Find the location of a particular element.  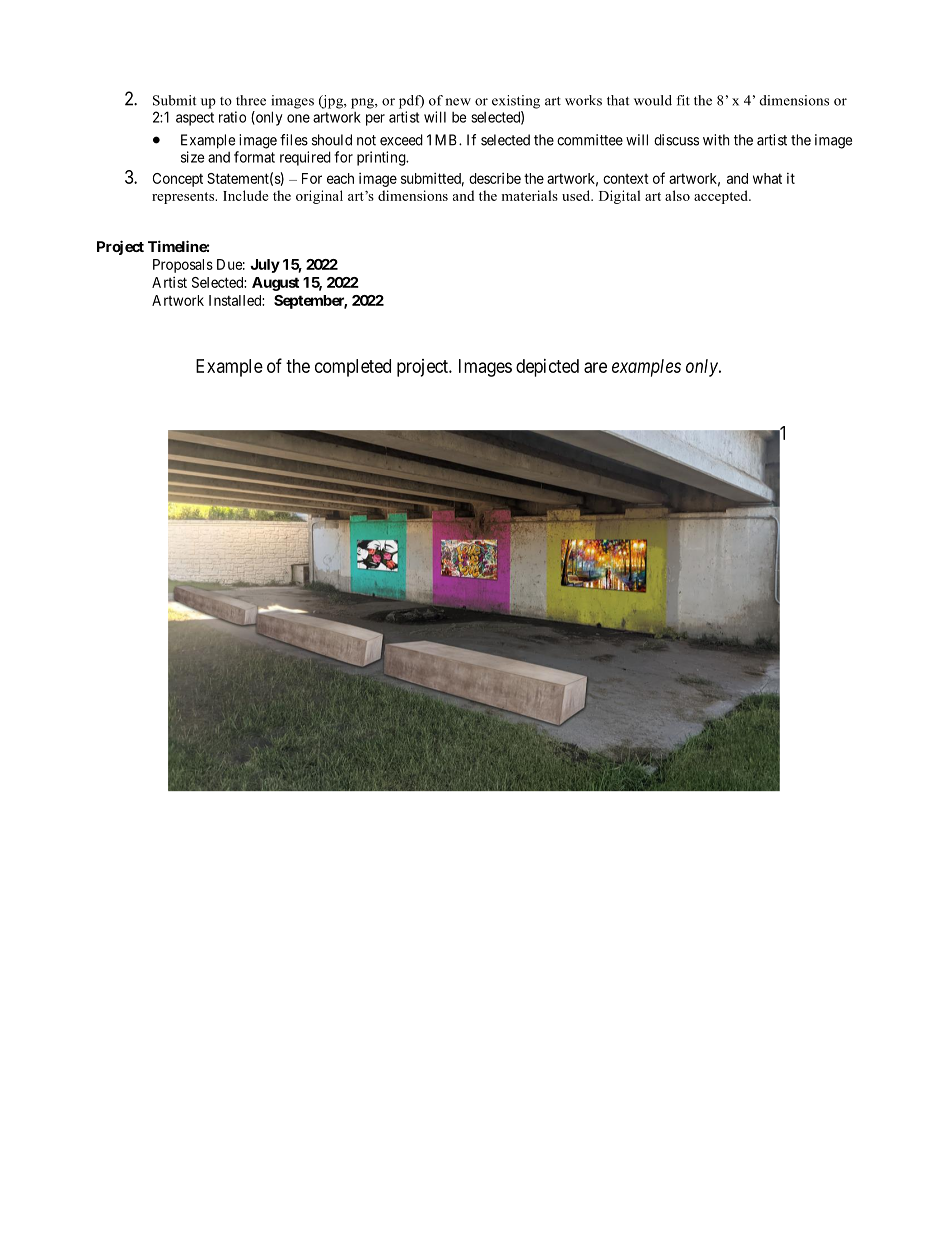

completed is located at coordinates (353, 368).
